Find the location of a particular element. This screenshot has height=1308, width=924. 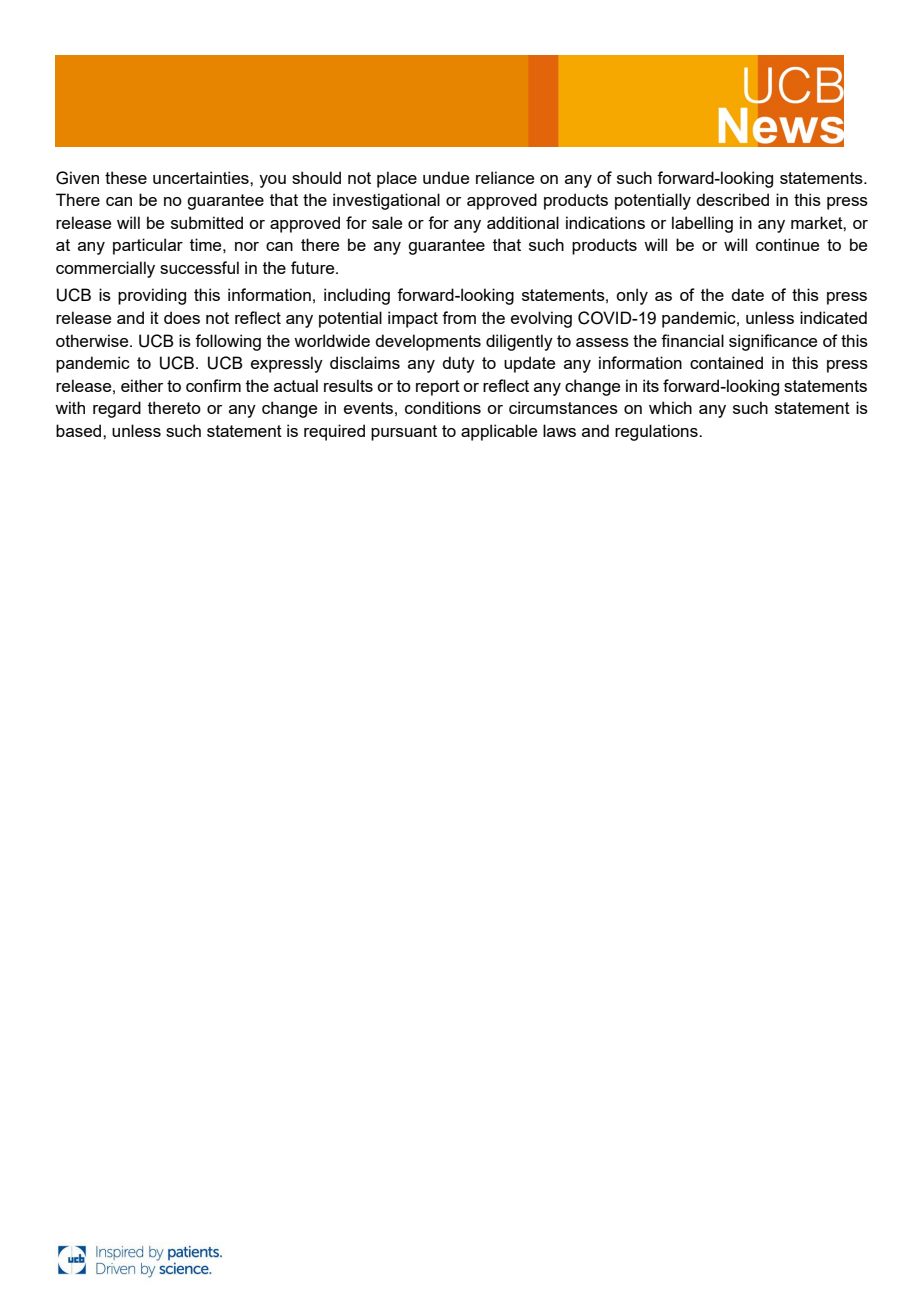

particular is located at coordinates (148, 246).
